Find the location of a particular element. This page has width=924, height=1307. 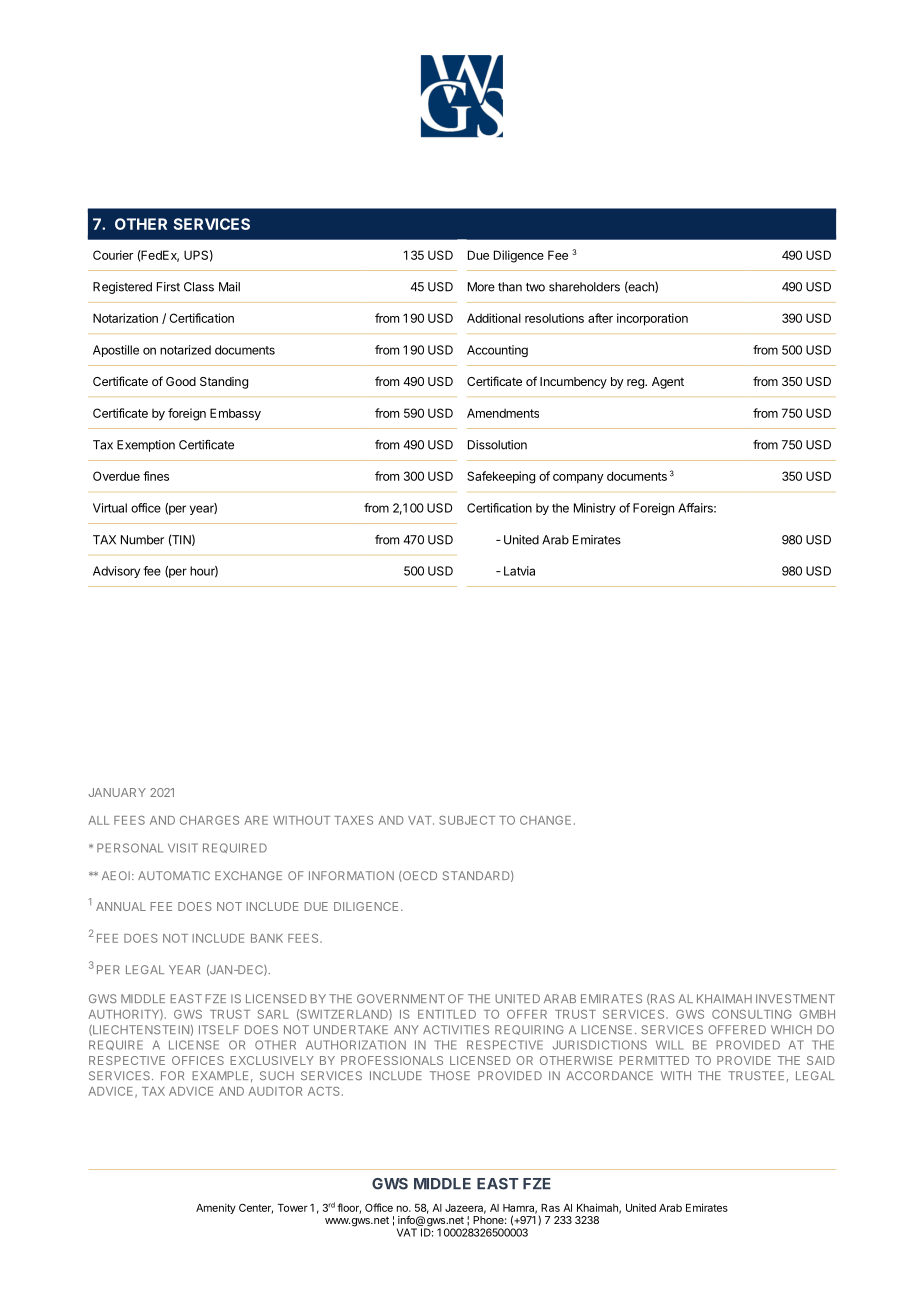

JANUARY is located at coordinates (117, 792).
